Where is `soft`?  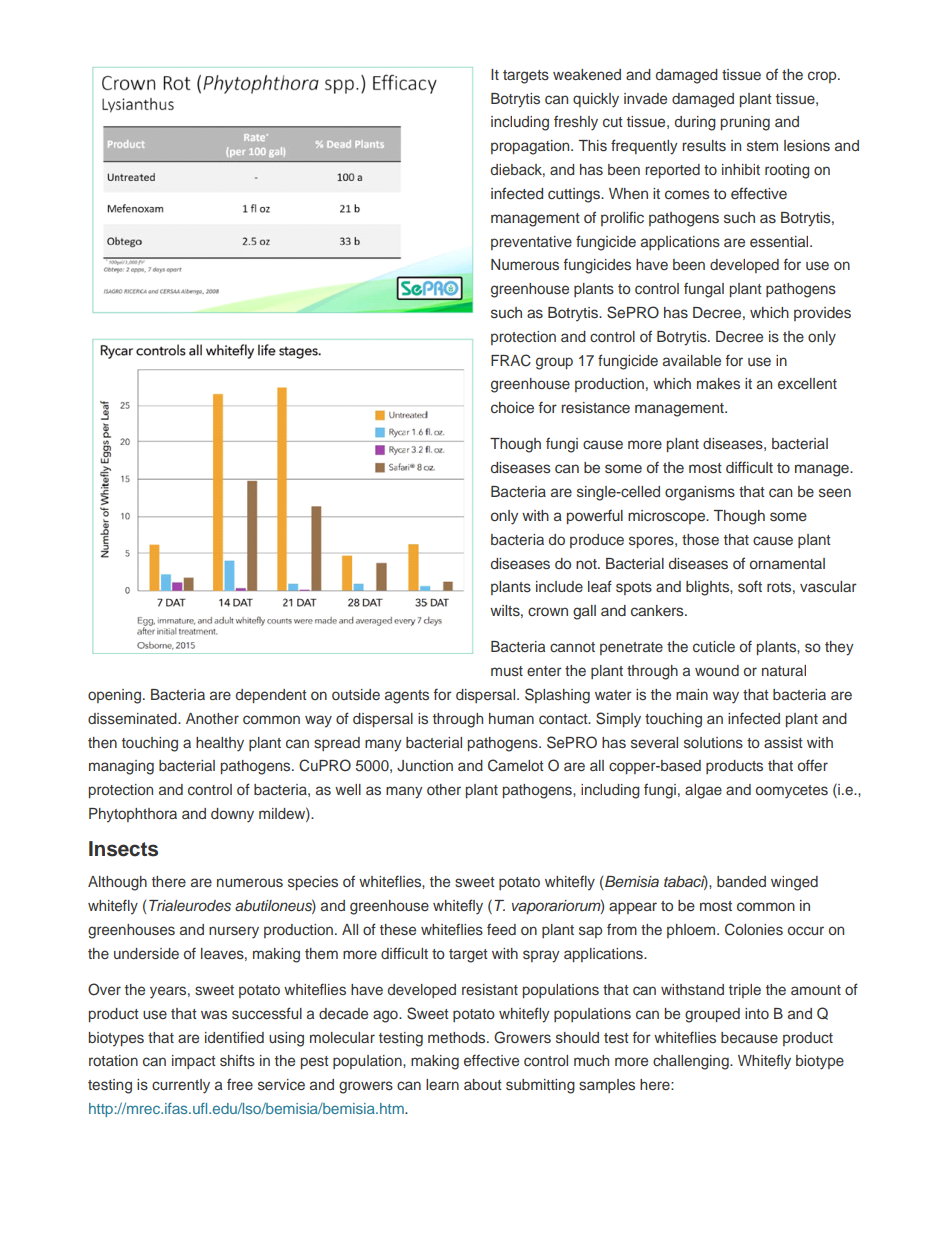 soft is located at coordinates (750, 586).
